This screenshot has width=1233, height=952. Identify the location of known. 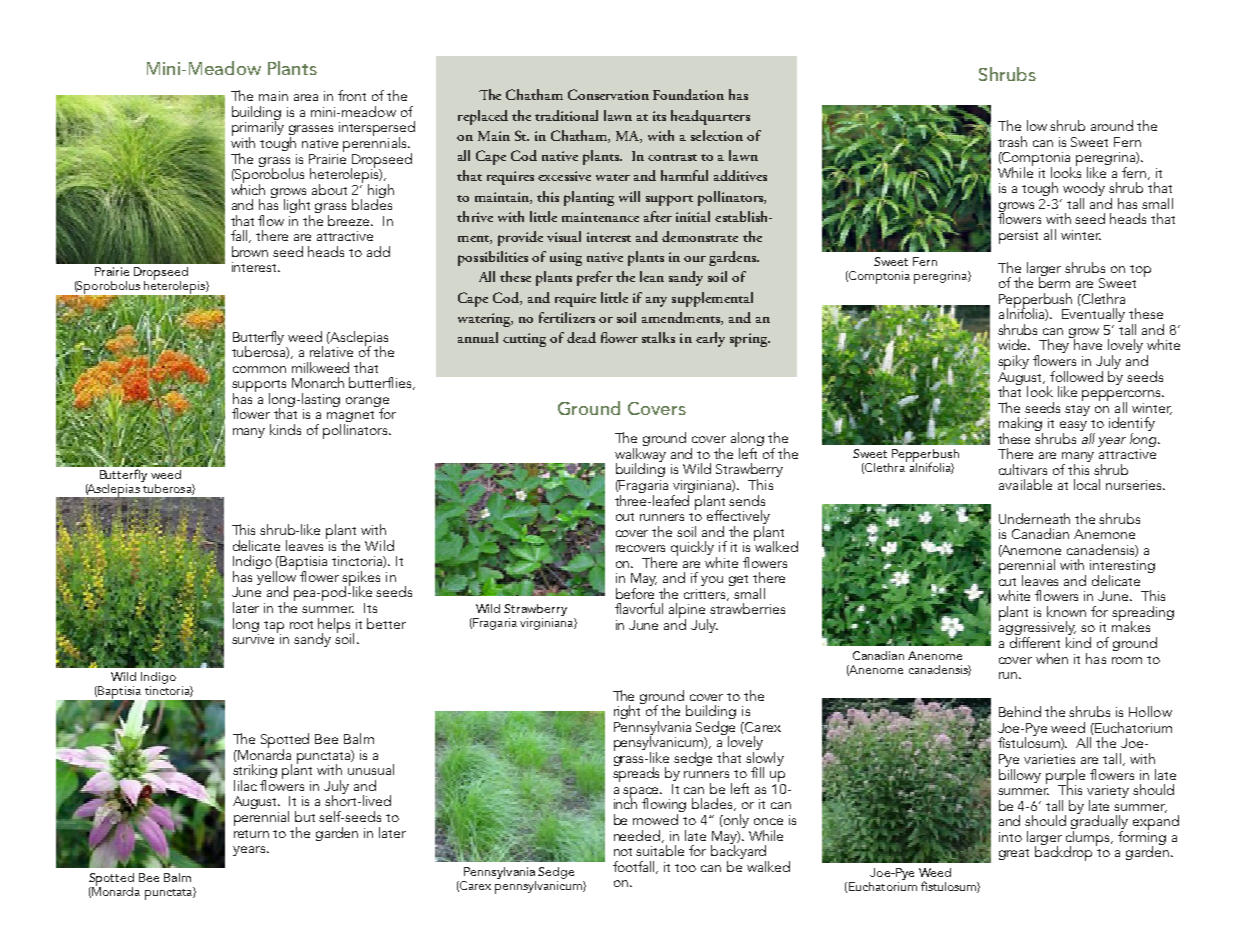
(1066, 611).
